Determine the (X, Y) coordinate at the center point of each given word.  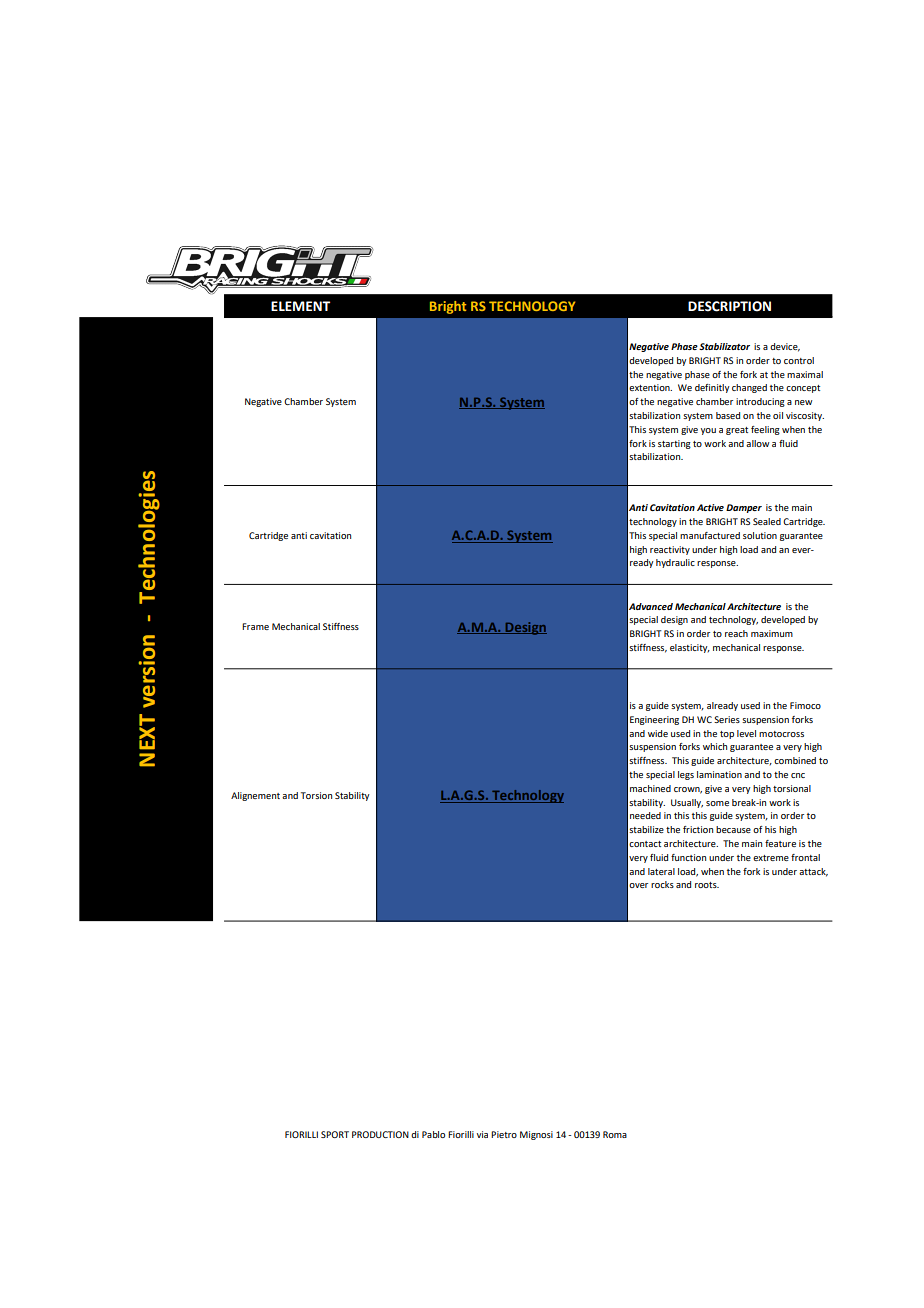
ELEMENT (300, 306)
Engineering (654, 720)
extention (650, 387)
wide (658, 733)
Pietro (504, 1134)
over (638, 885)
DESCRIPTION (729, 306)
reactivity (670, 550)
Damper (744, 508)
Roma (615, 1134)
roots (707, 885)
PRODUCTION (380, 1134)
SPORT (335, 1134)
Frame (255, 626)
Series (727, 719)
